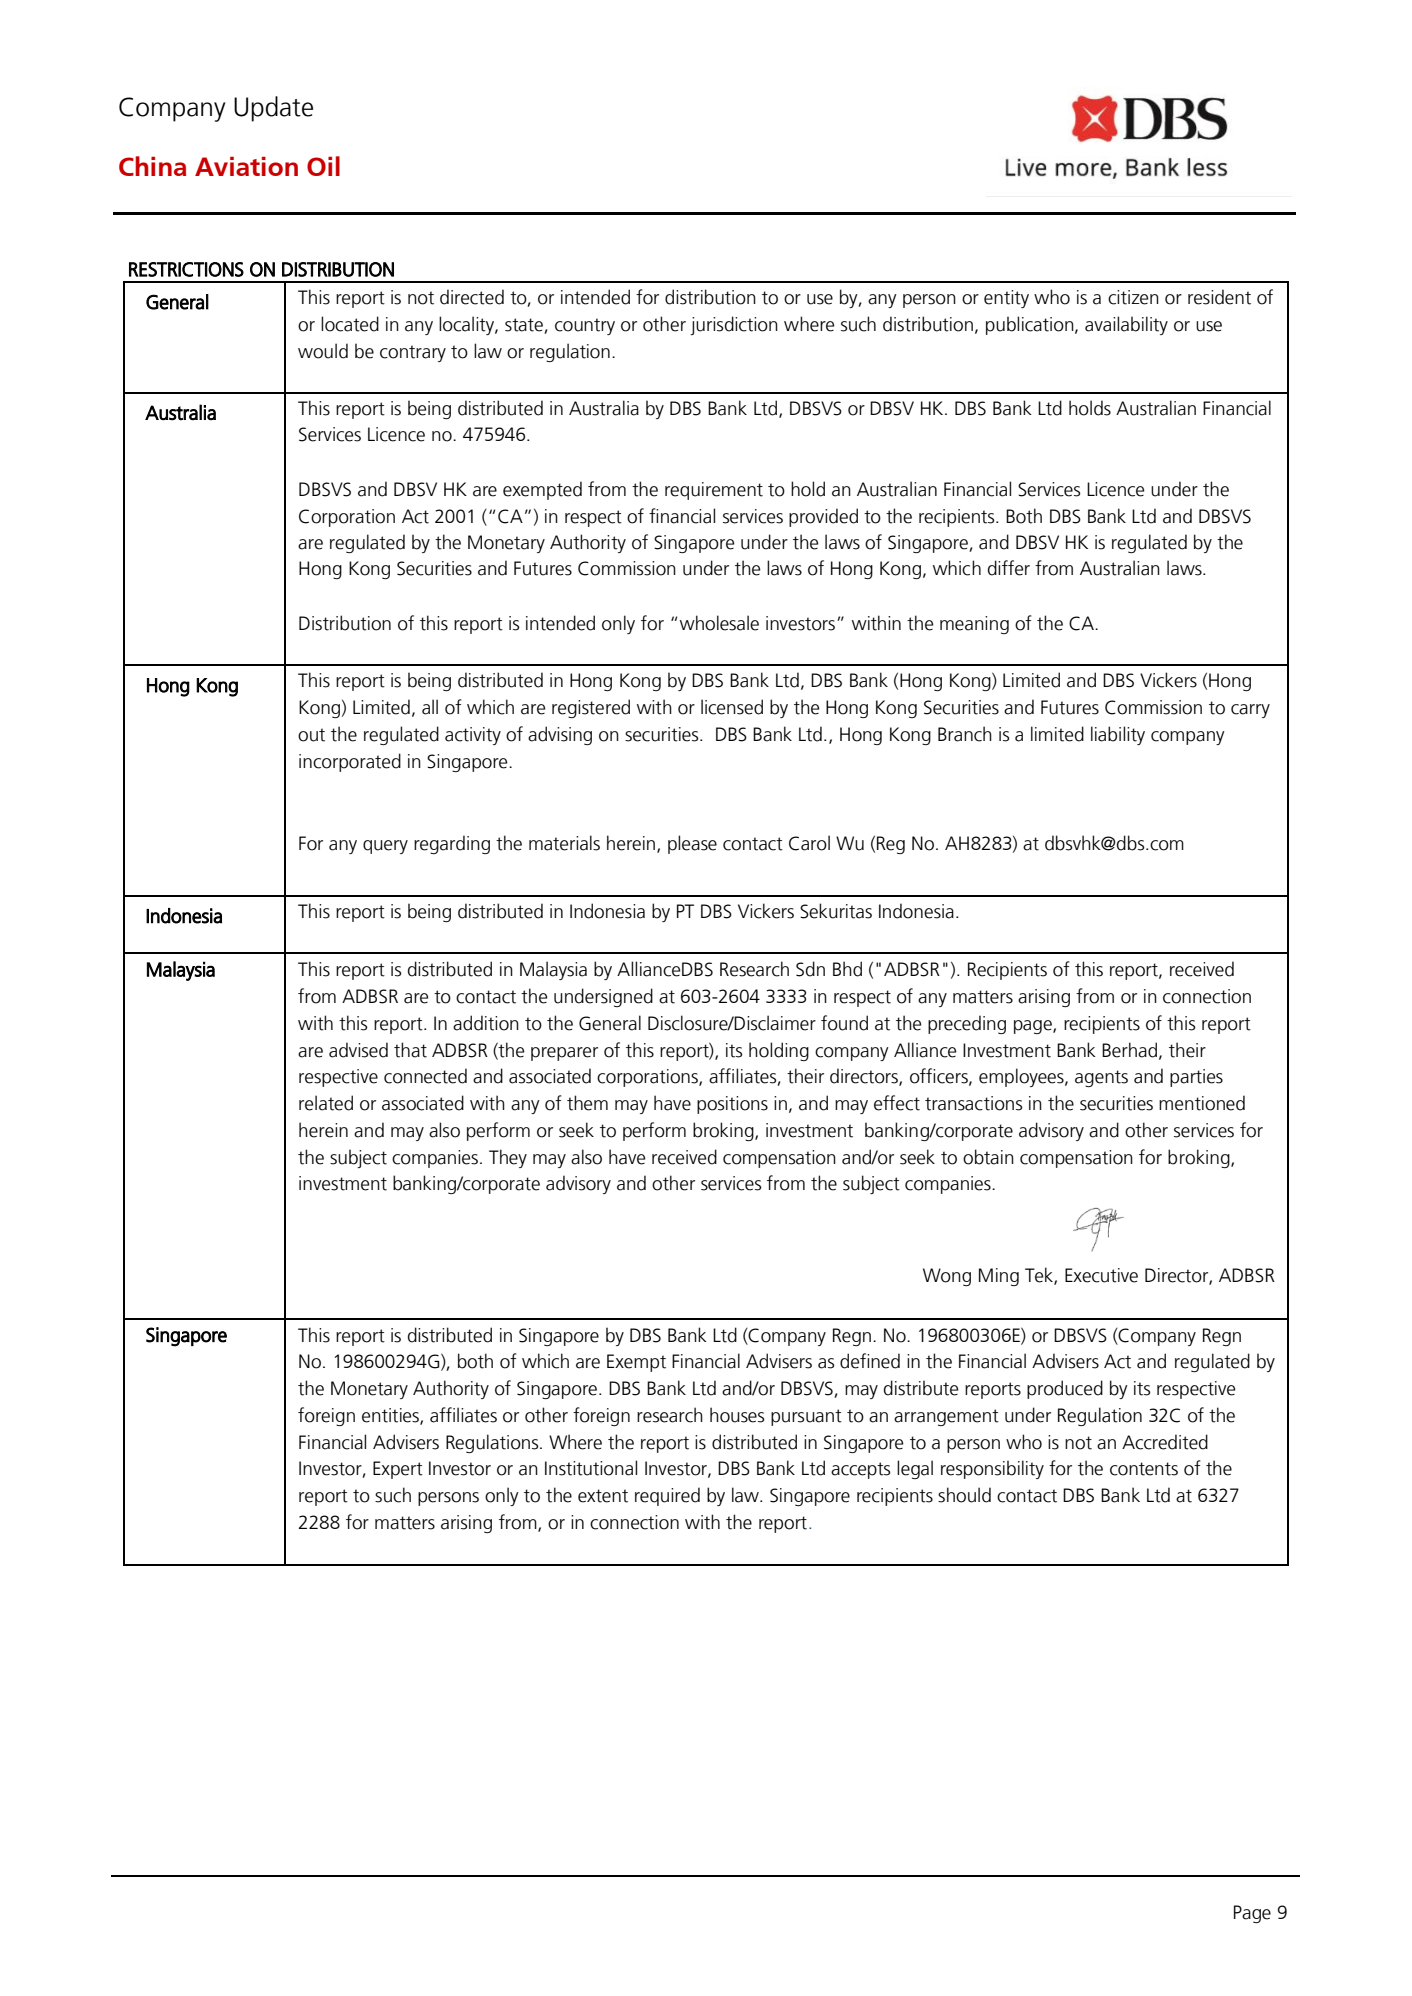  What do you see at coordinates (734, 325) in the image?
I see `jurisdiction` at bounding box center [734, 325].
